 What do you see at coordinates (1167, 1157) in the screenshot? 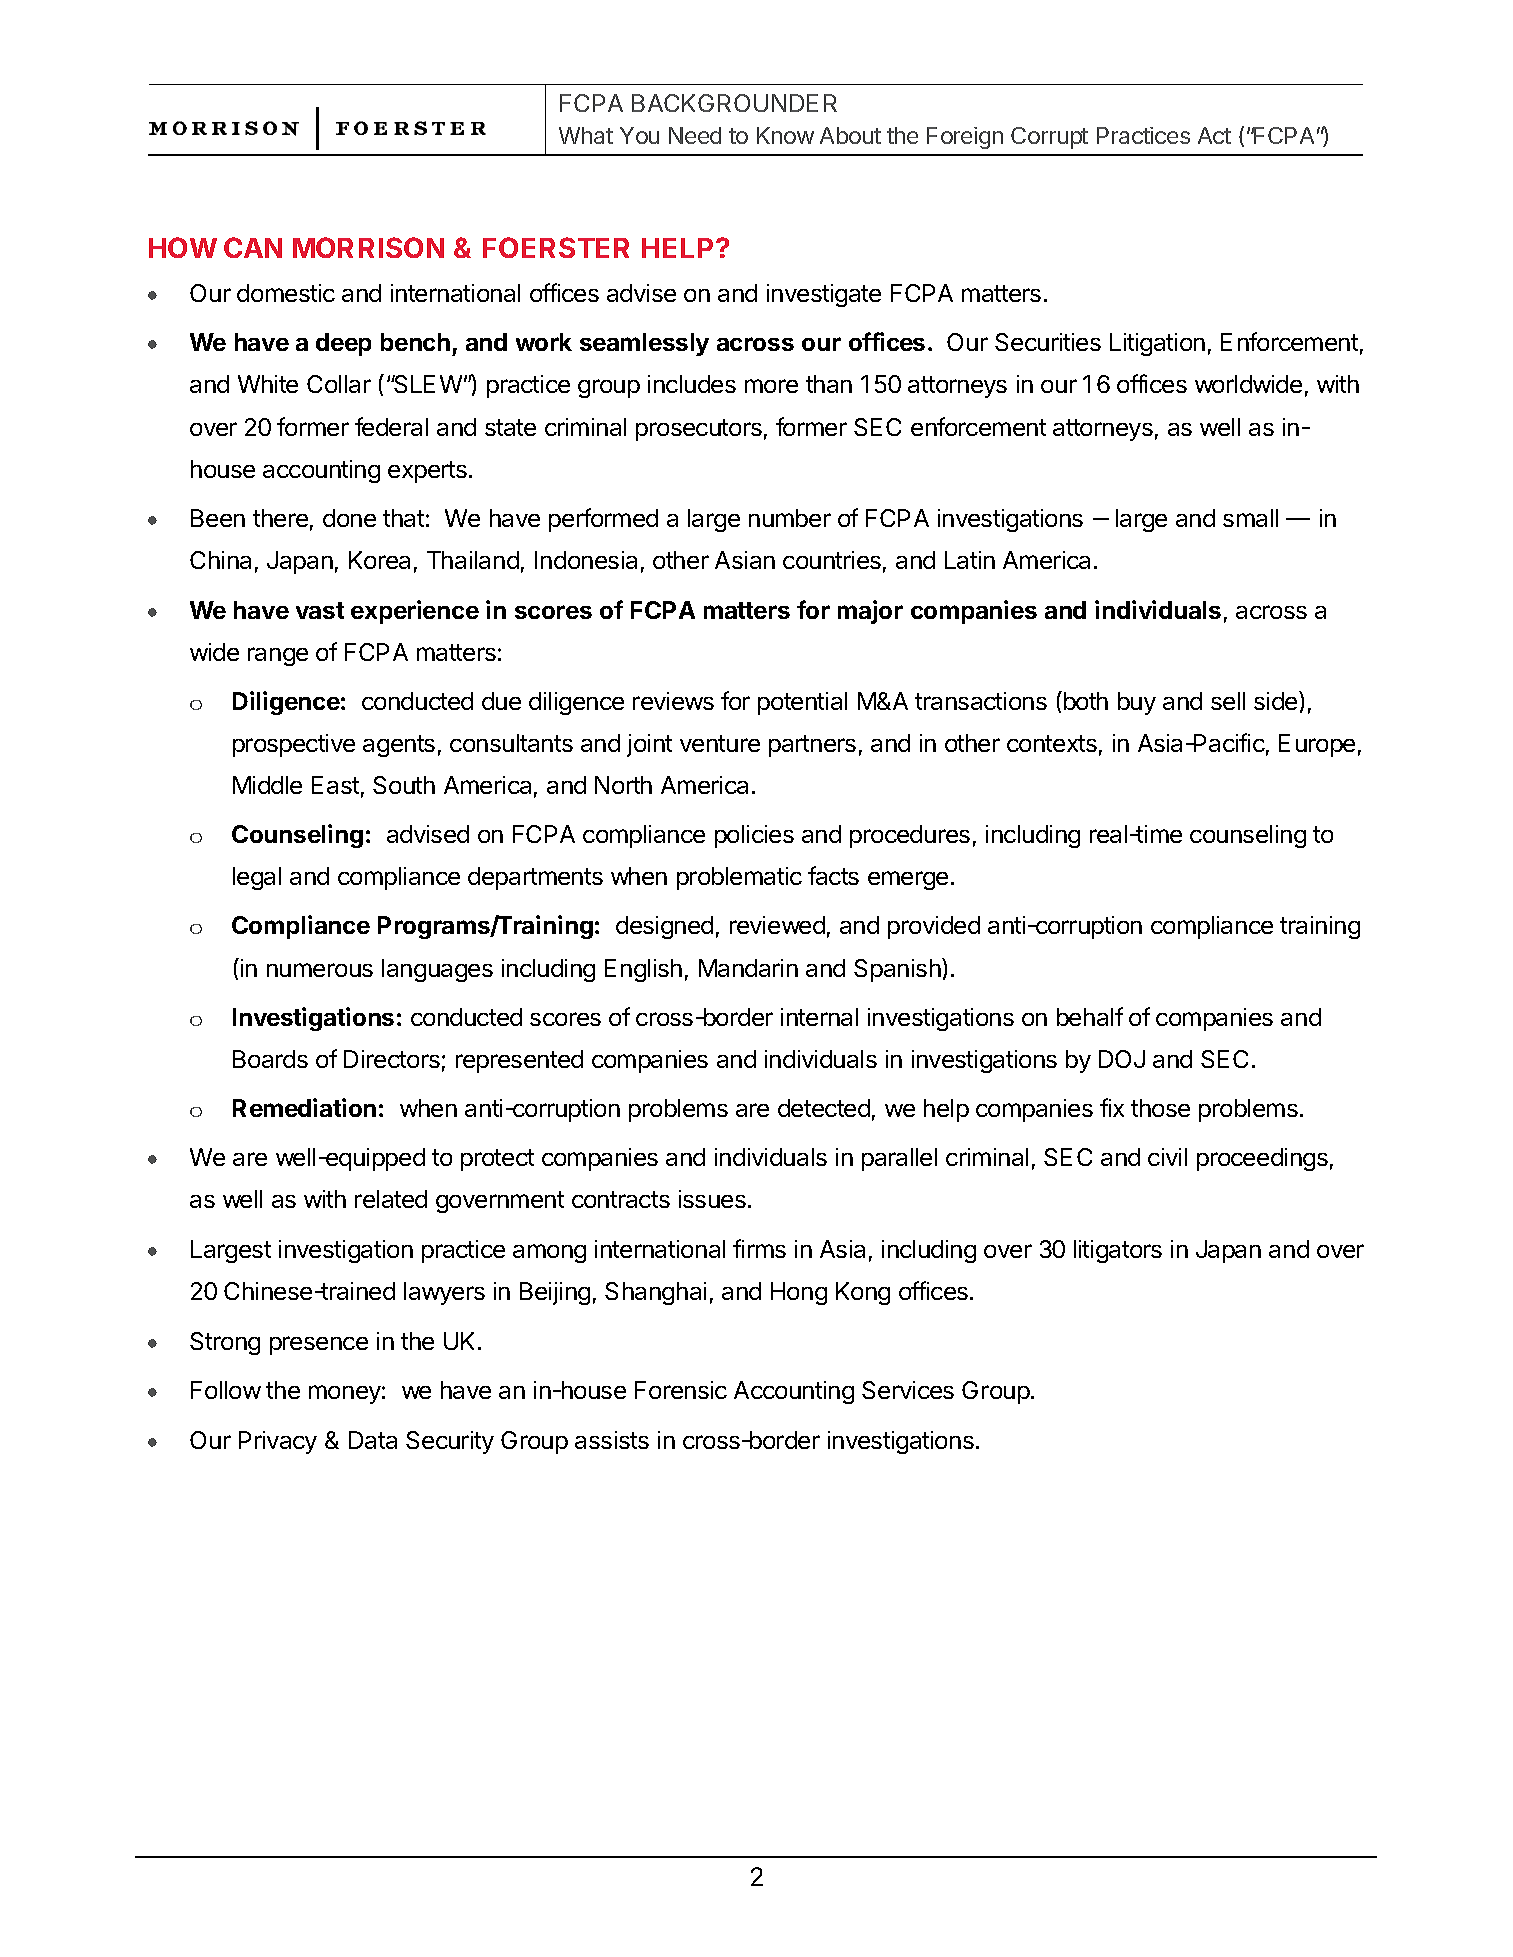
I see `civil` at bounding box center [1167, 1157].
